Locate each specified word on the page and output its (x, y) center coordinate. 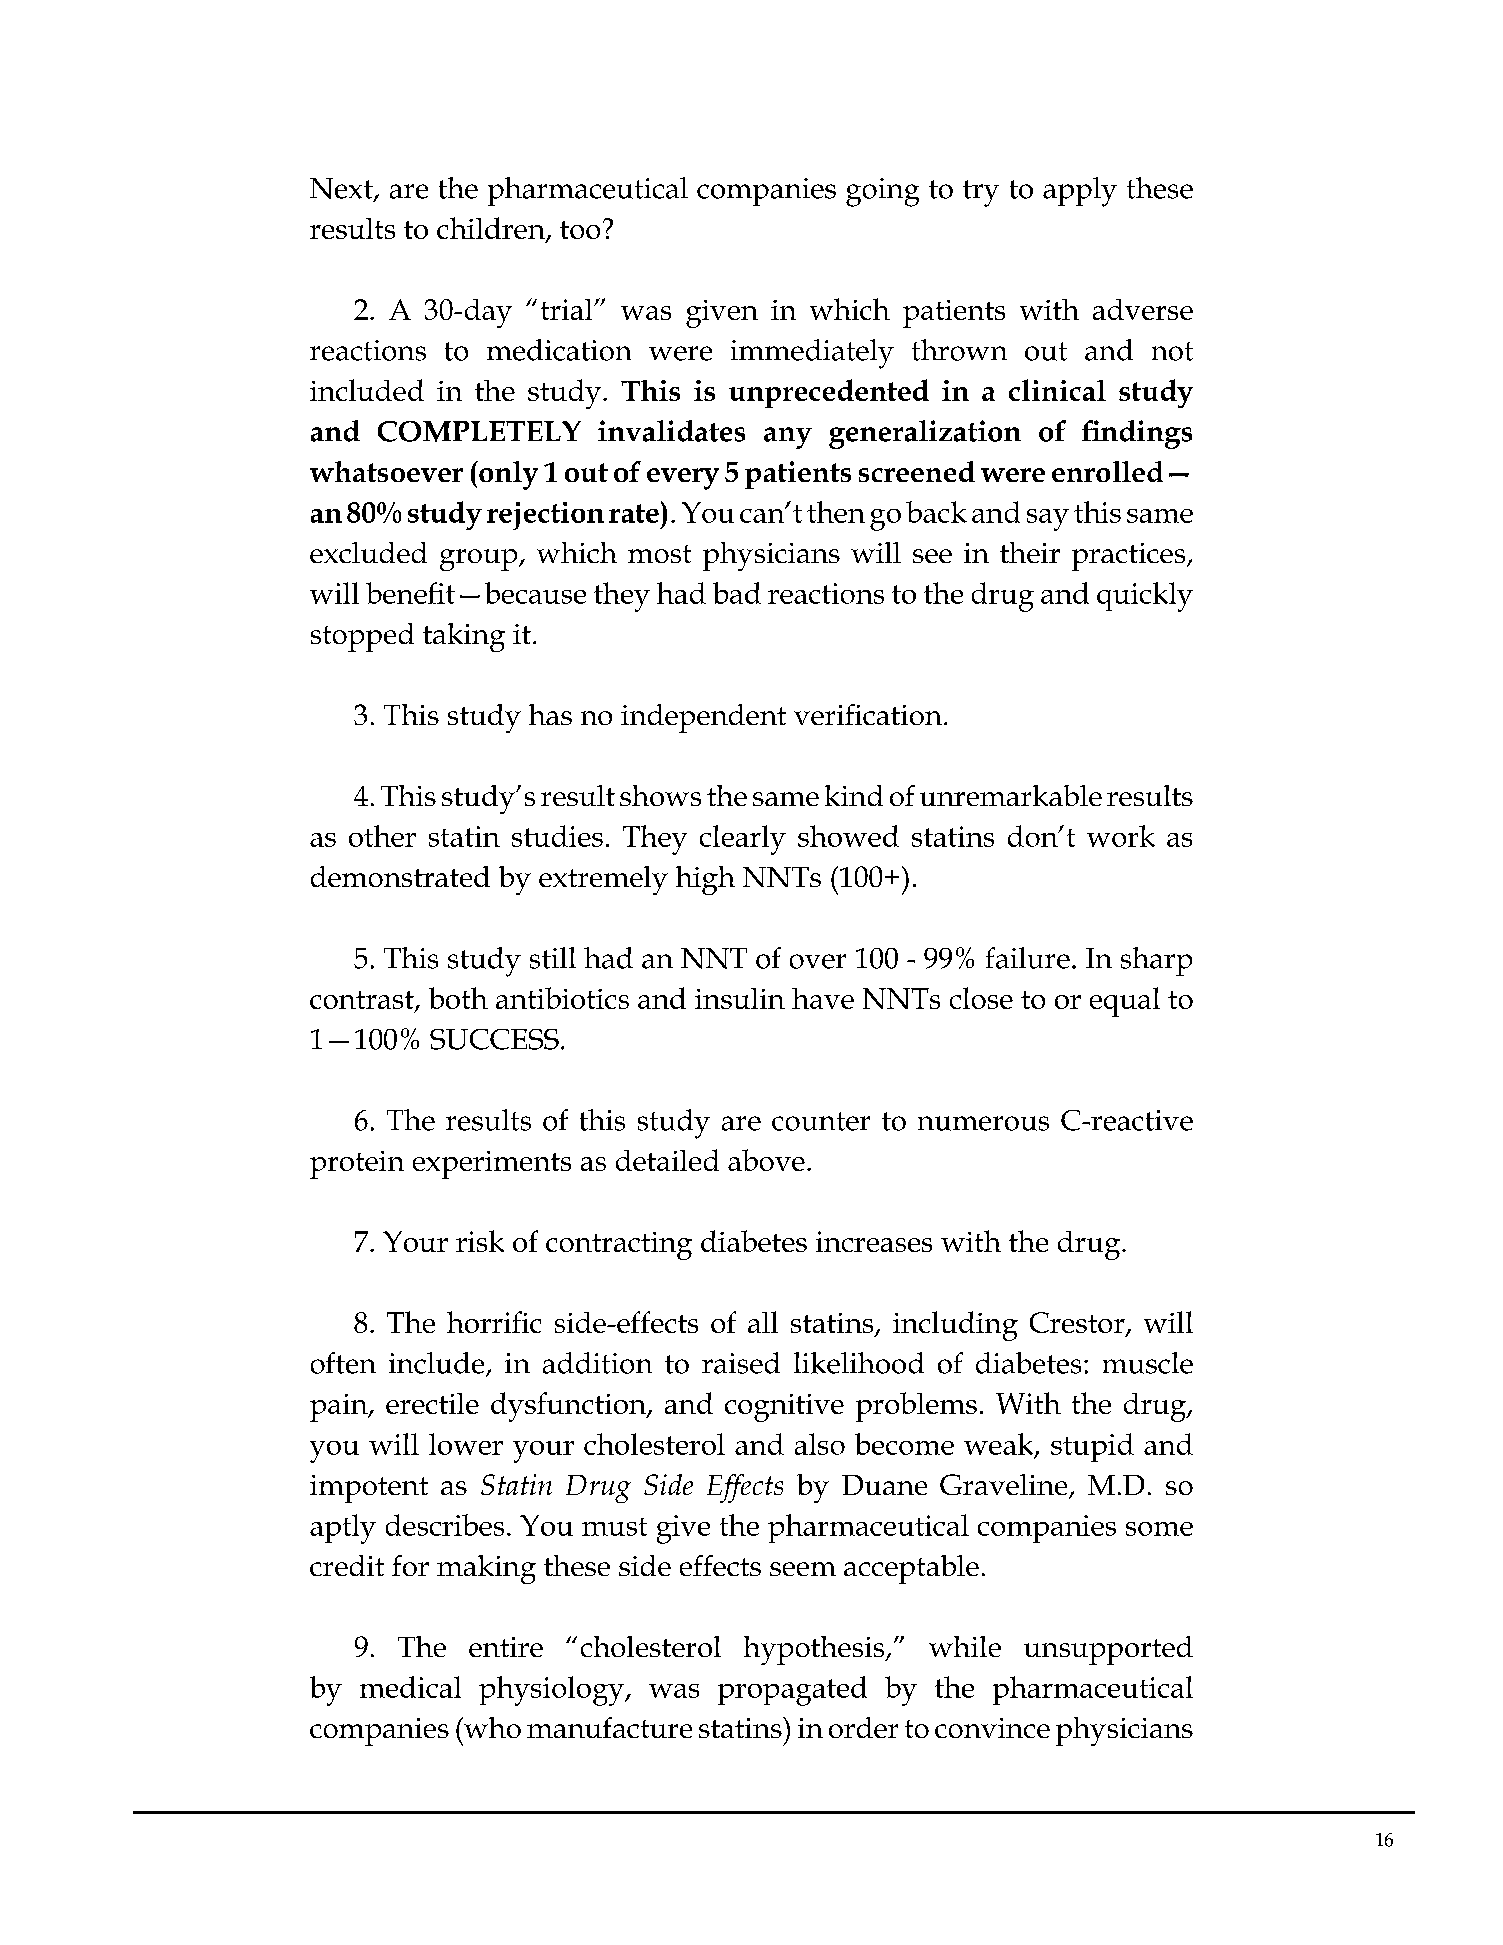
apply (1080, 192)
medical (410, 1687)
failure (1028, 958)
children (492, 229)
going (882, 192)
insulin (740, 998)
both (458, 998)
